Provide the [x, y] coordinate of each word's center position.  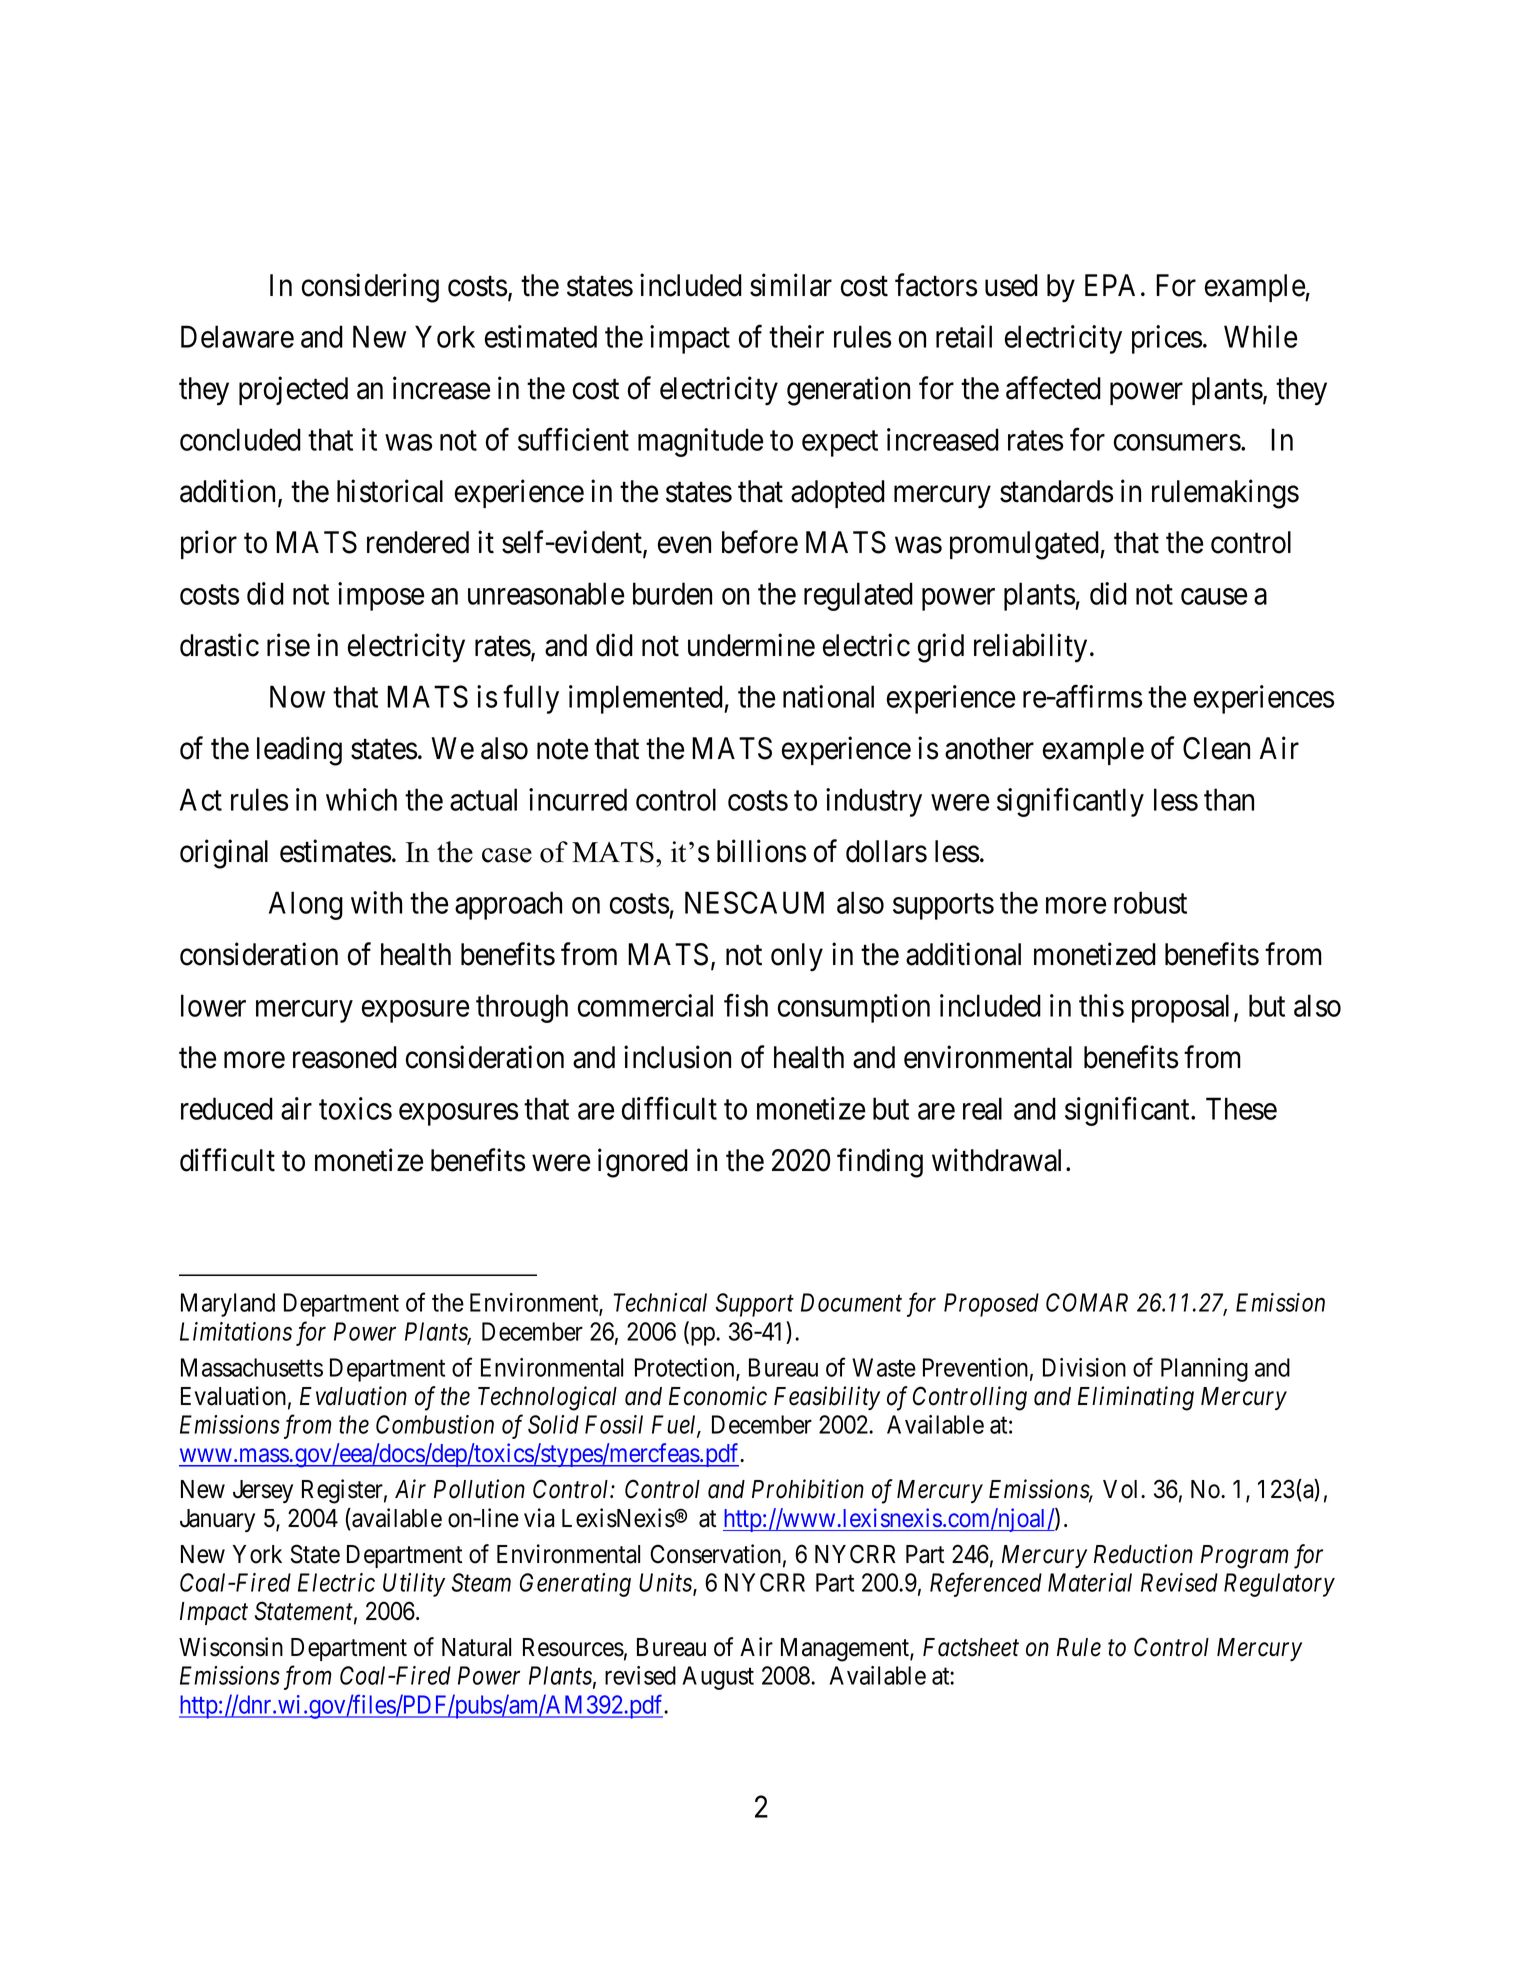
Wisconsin [231, 1647]
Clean [1216, 748]
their [796, 336]
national [828, 696]
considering [370, 288]
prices [1167, 339]
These [1241, 1108]
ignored [643, 1163]
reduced [227, 1108]
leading [299, 751]
